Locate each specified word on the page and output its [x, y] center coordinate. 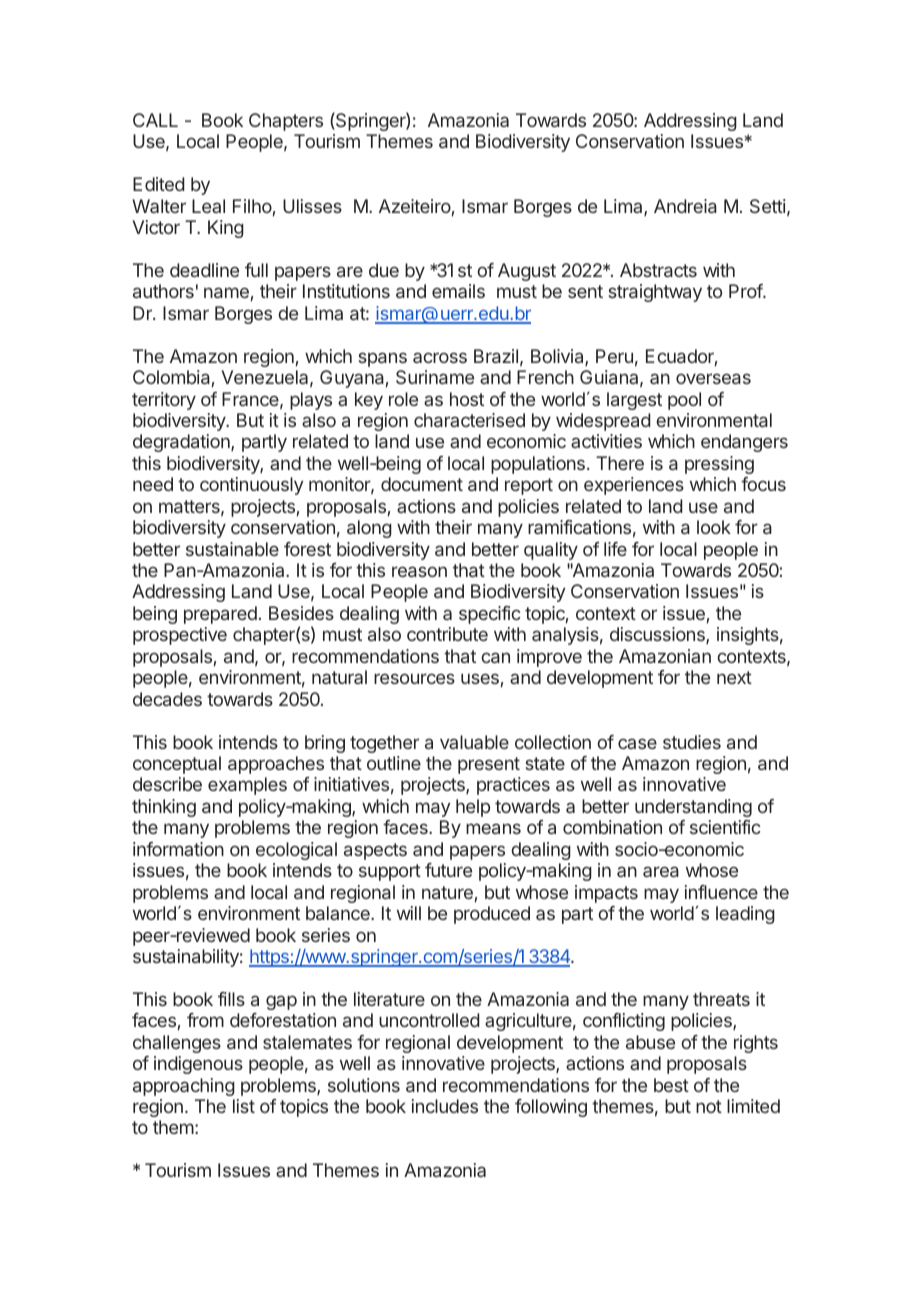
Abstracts [658, 270]
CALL [155, 120]
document [422, 484]
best [671, 1085]
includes [445, 1106]
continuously [251, 486]
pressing [719, 465]
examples [247, 786]
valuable [474, 742]
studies [692, 742]
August [527, 272]
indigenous [198, 1065]
